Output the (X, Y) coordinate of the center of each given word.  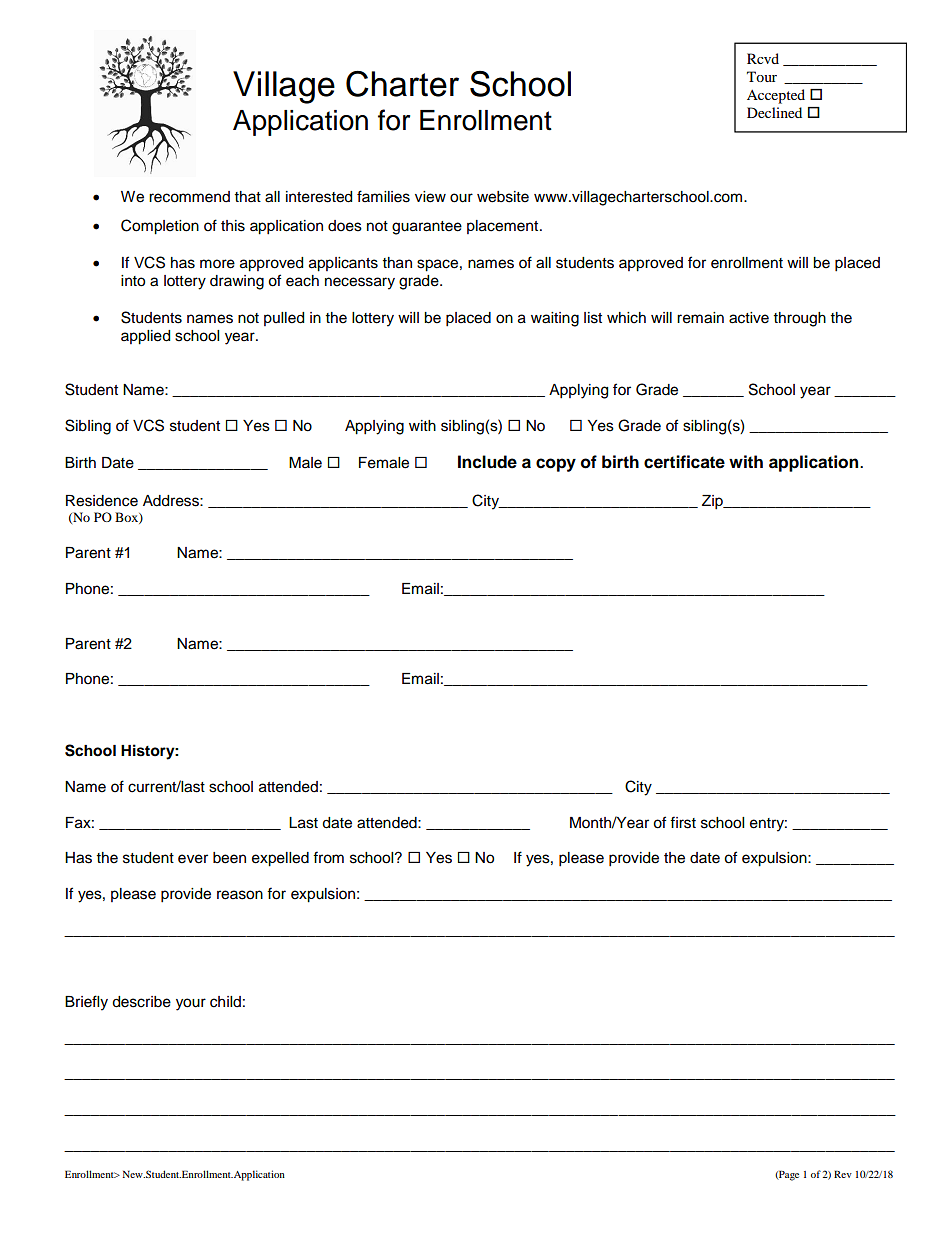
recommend (189, 197)
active (749, 318)
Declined (774, 112)
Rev (843, 1174)
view (430, 197)
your (191, 1004)
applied (145, 337)
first (683, 822)
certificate (684, 462)
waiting (555, 319)
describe (141, 1002)
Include (487, 462)
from (328, 857)
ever (193, 859)
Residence (102, 501)
